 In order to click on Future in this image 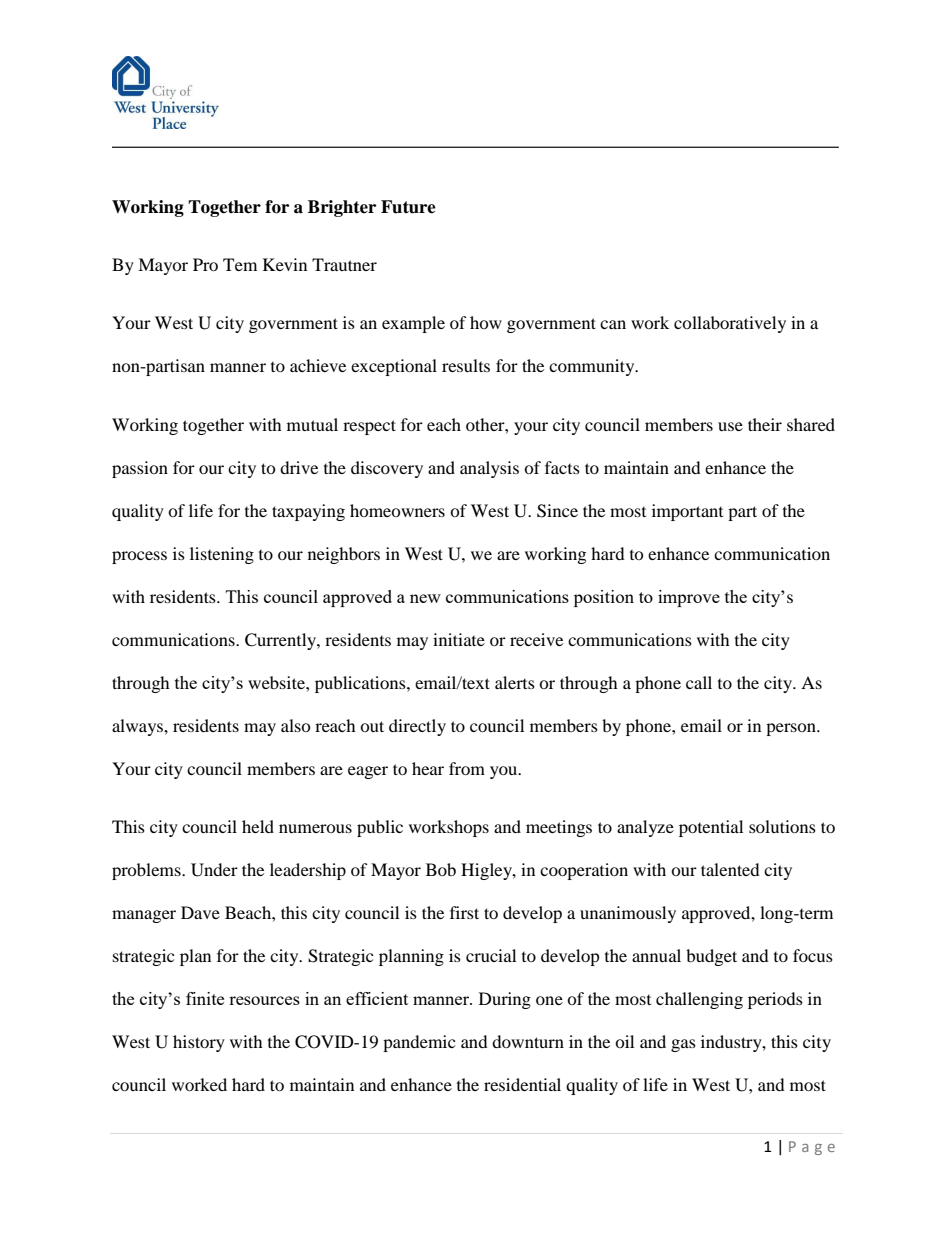, I will do `click(408, 207)`.
